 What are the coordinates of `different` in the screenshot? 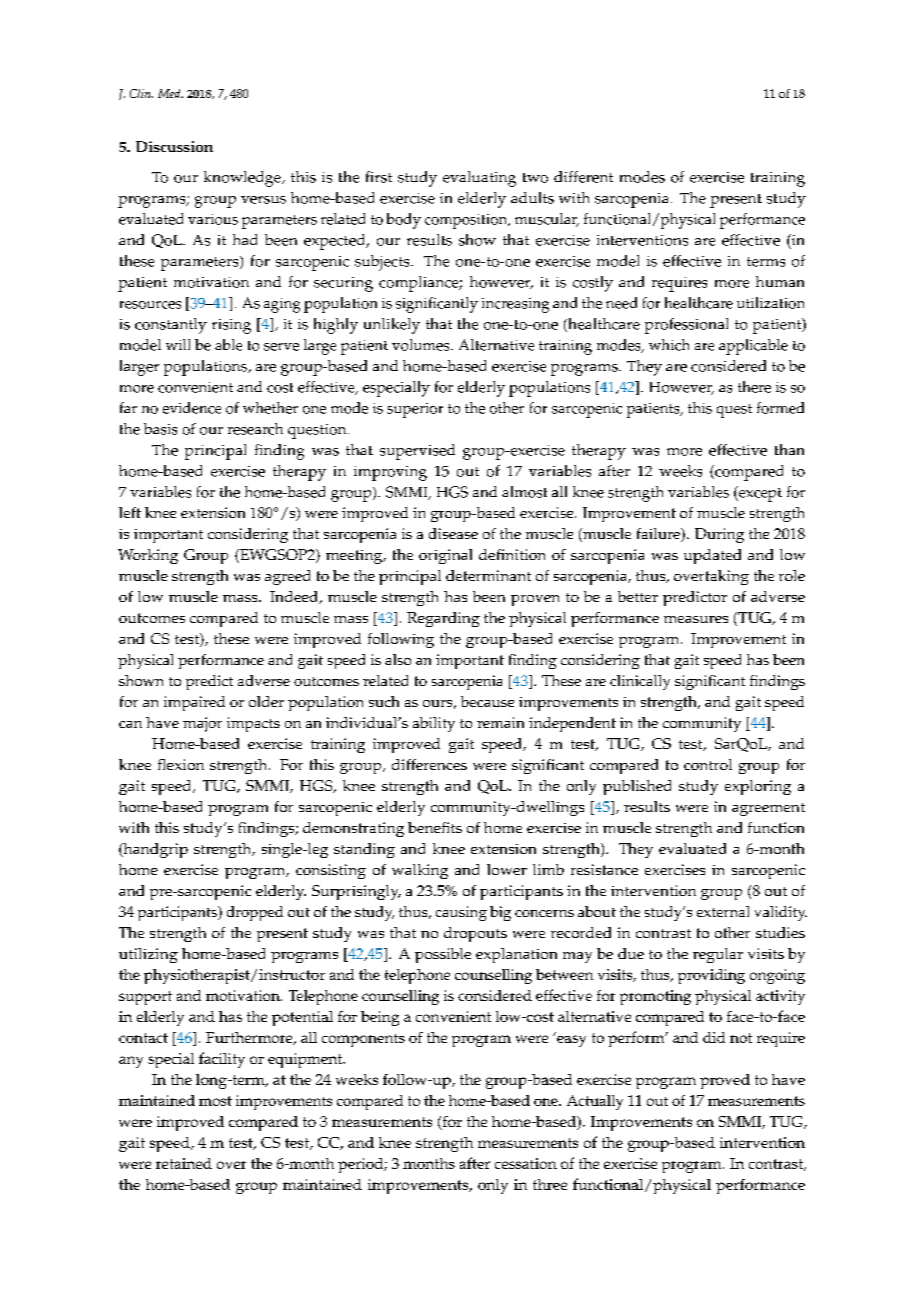 It's located at (583, 177).
